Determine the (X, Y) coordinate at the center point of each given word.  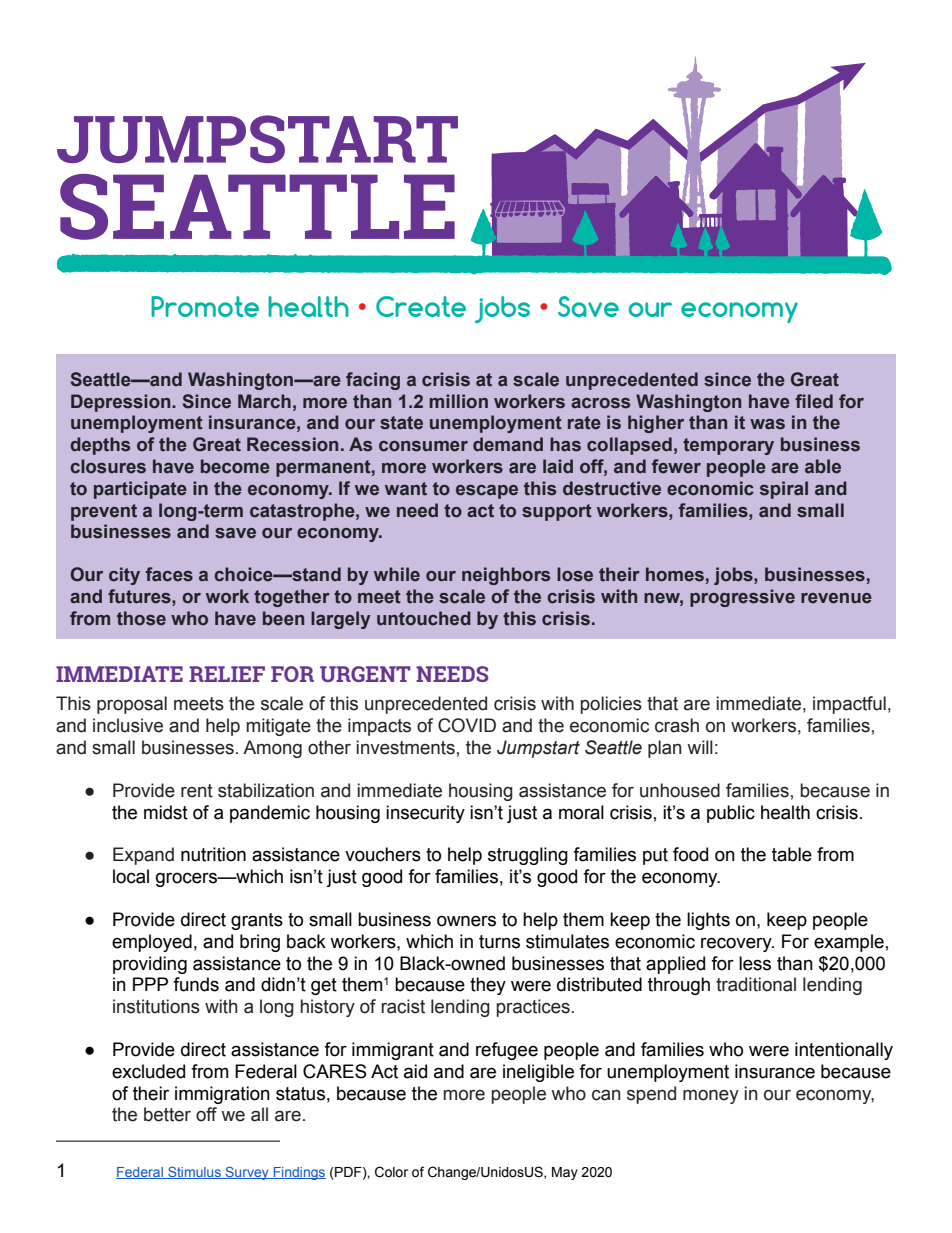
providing (150, 965)
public (731, 814)
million (458, 401)
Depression (122, 403)
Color (391, 1172)
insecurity (425, 814)
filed (814, 401)
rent (197, 791)
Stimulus (194, 1173)
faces (169, 574)
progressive (742, 598)
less (755, 963)
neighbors (506, 576)
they (488, 986)
